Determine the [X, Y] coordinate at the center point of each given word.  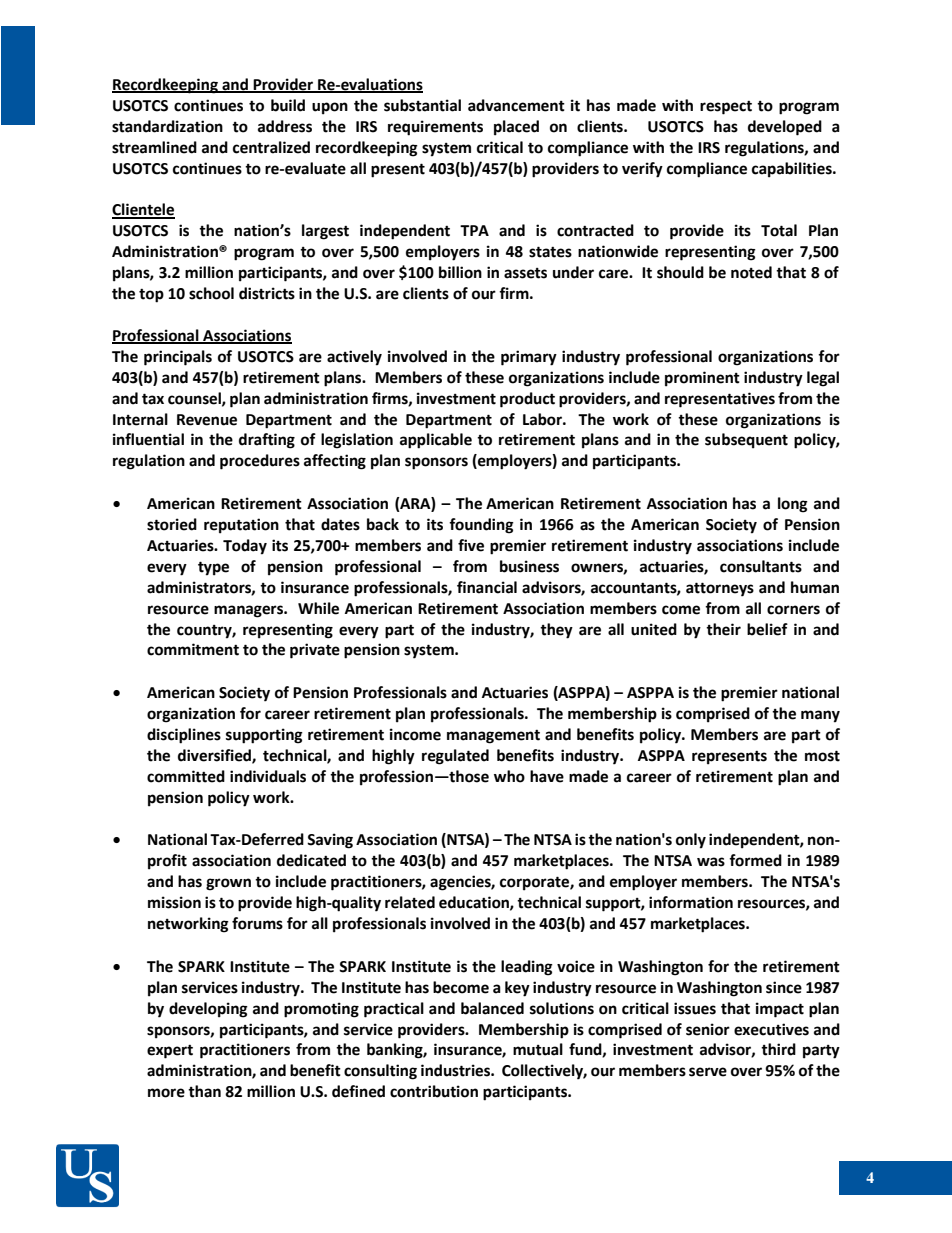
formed [755, 860]
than [204, 1091]
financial [487, 587]
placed [516, 128]
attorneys [720, 589]
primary [529, 358]
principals [178, 358]
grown [228, 884]
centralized [271, 147]
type [213, 568]
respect [726, 108]
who [509, 776]
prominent [702, 379]
